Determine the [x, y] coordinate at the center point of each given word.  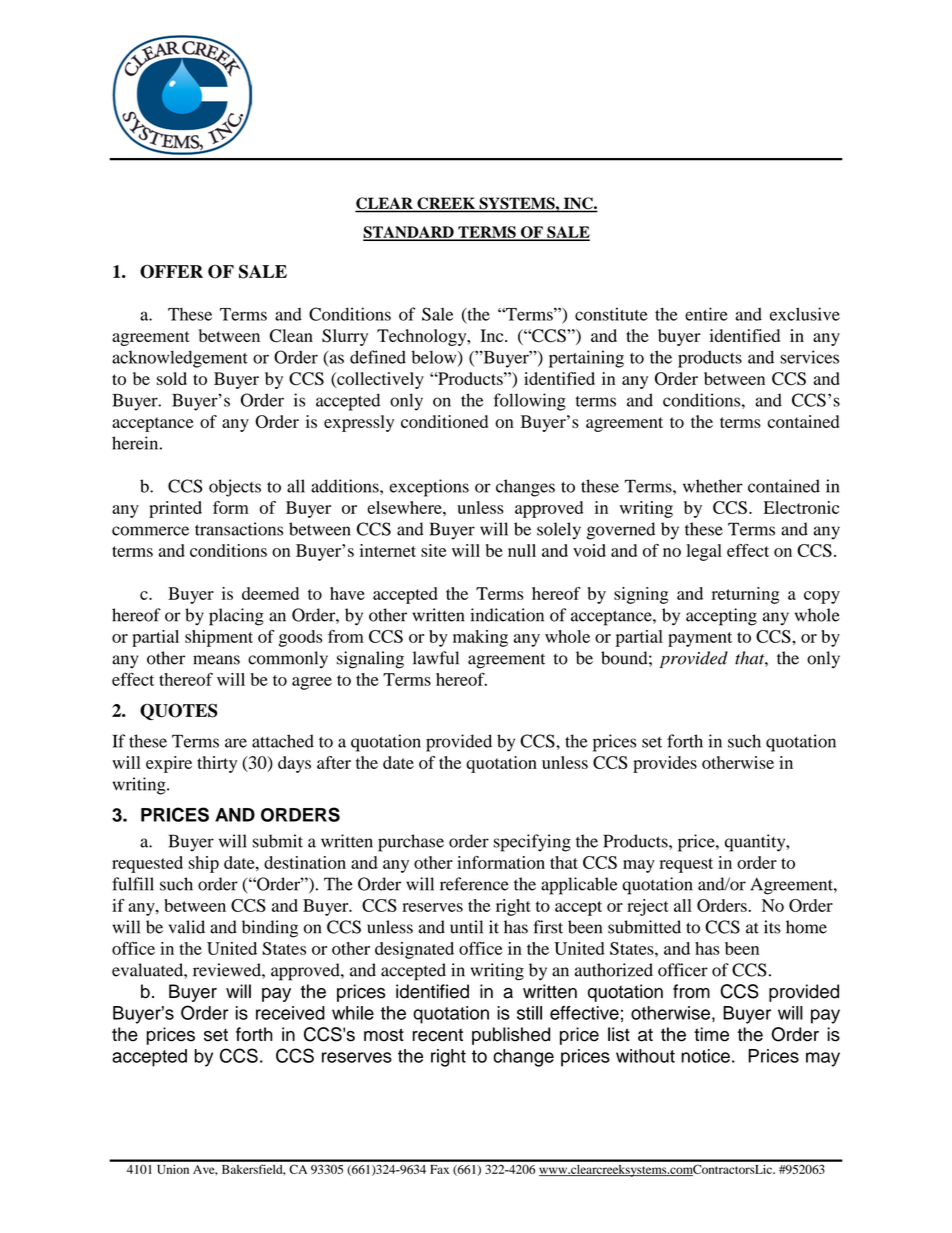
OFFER [171, 271]
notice [705, 1056]
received [290, 1013]
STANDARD [409, 233]
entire [706, 314]
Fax [439, 1169]
